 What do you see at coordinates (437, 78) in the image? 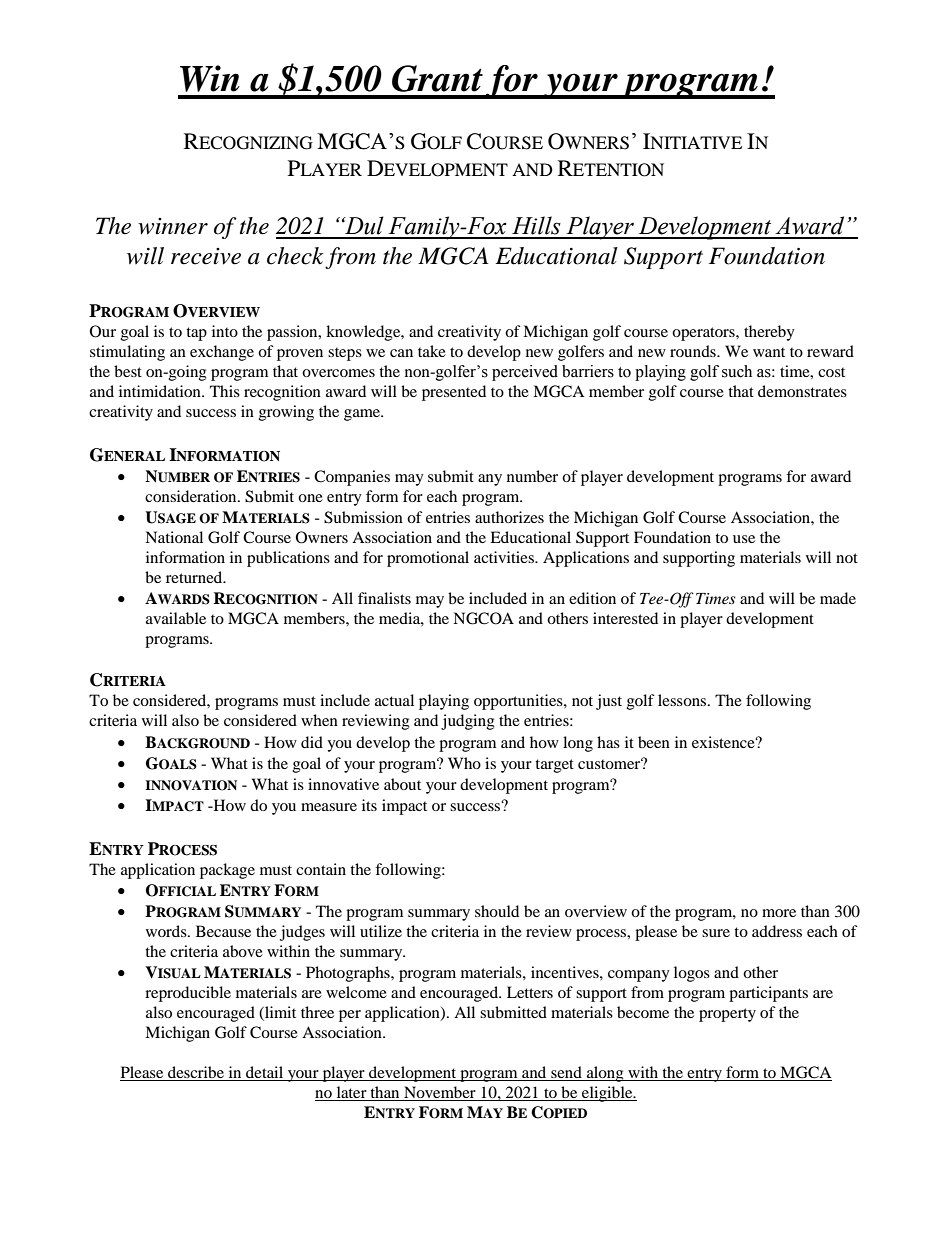
I see `Grant` at bounding box center [437, 78].
